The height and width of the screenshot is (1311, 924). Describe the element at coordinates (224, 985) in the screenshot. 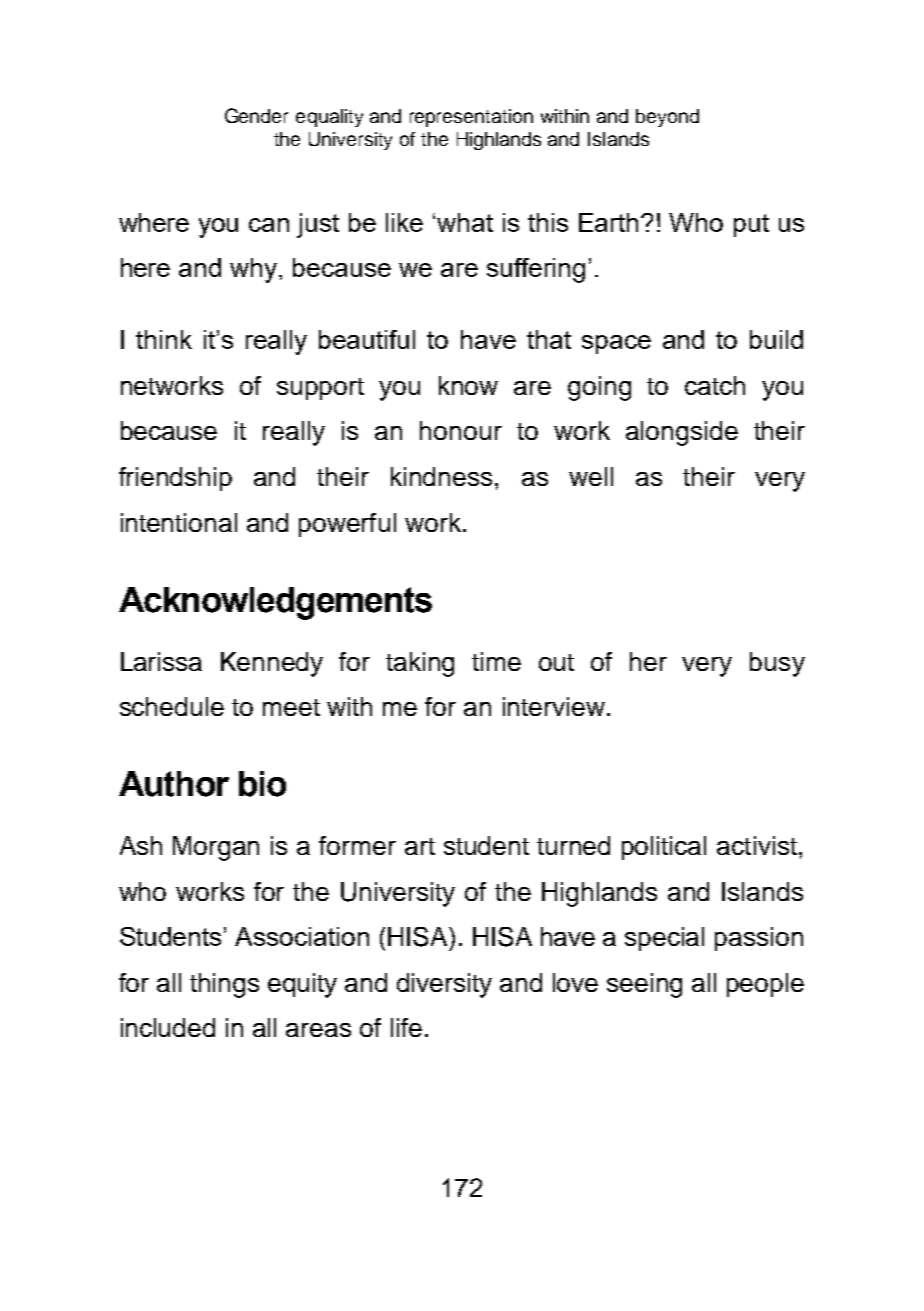

I see `things` at that location.
